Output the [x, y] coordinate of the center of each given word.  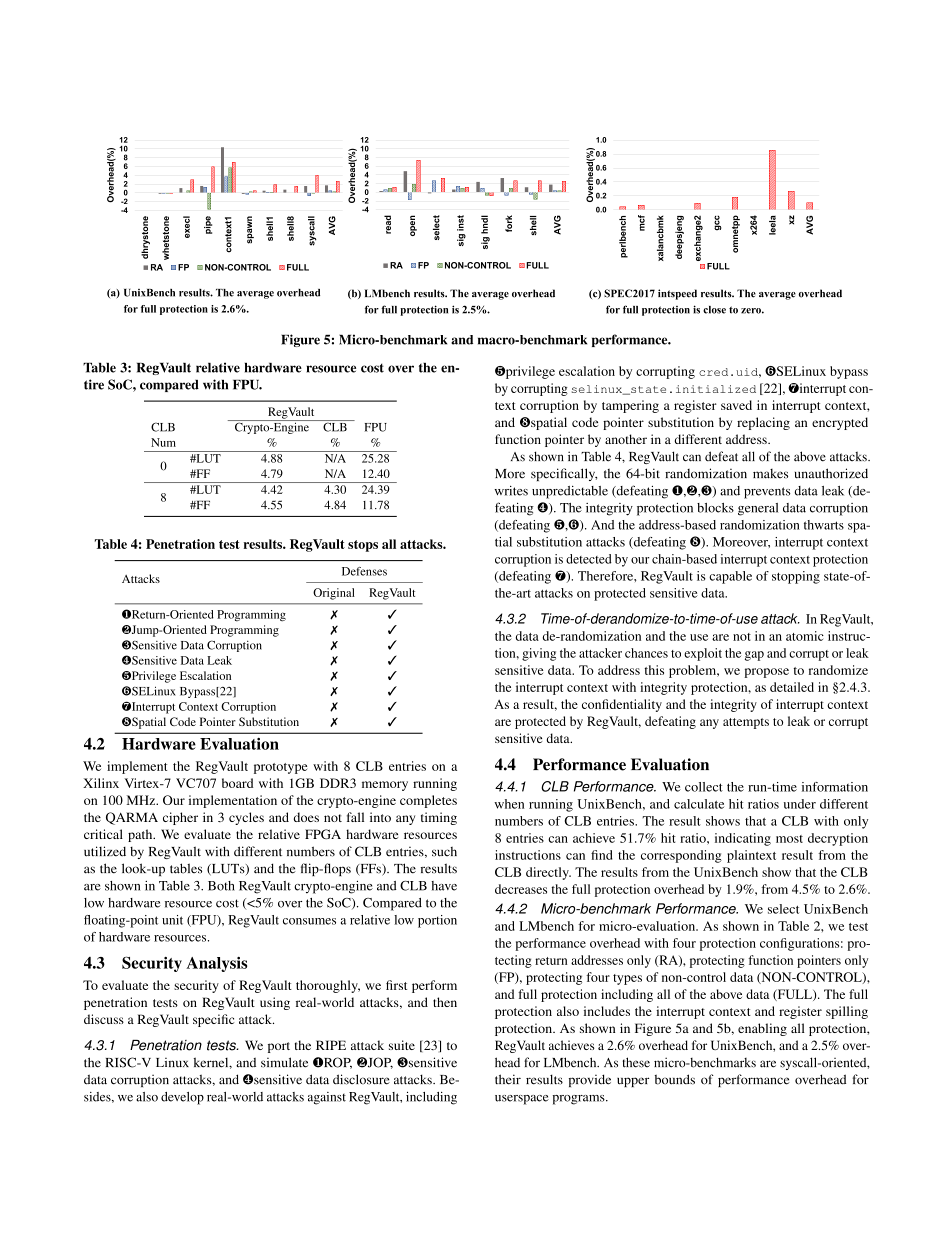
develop [182, 1098]
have [444, 886]
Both [221, 886]
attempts [746, 723]
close [714, 310]
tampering [630, 406]
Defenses [364, 571]
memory [385, 786]
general [758, 509]
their [508, 1079]
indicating [743, 839]
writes [511, 491]
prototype [280, 768]
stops [363, 546]
